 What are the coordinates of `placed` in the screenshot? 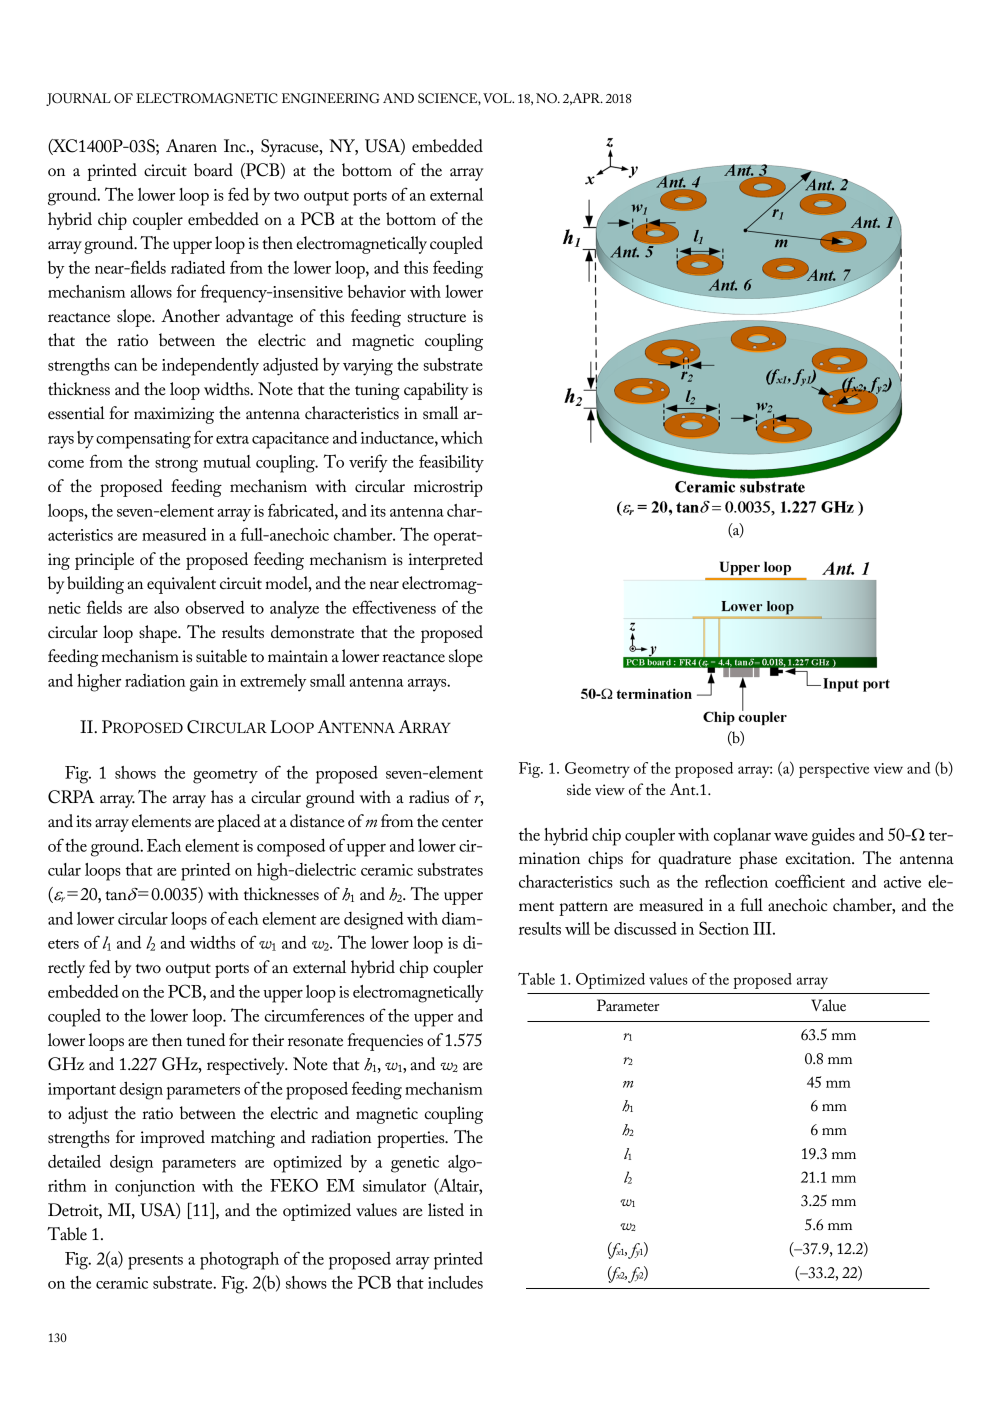 It's located at (239, 823).
